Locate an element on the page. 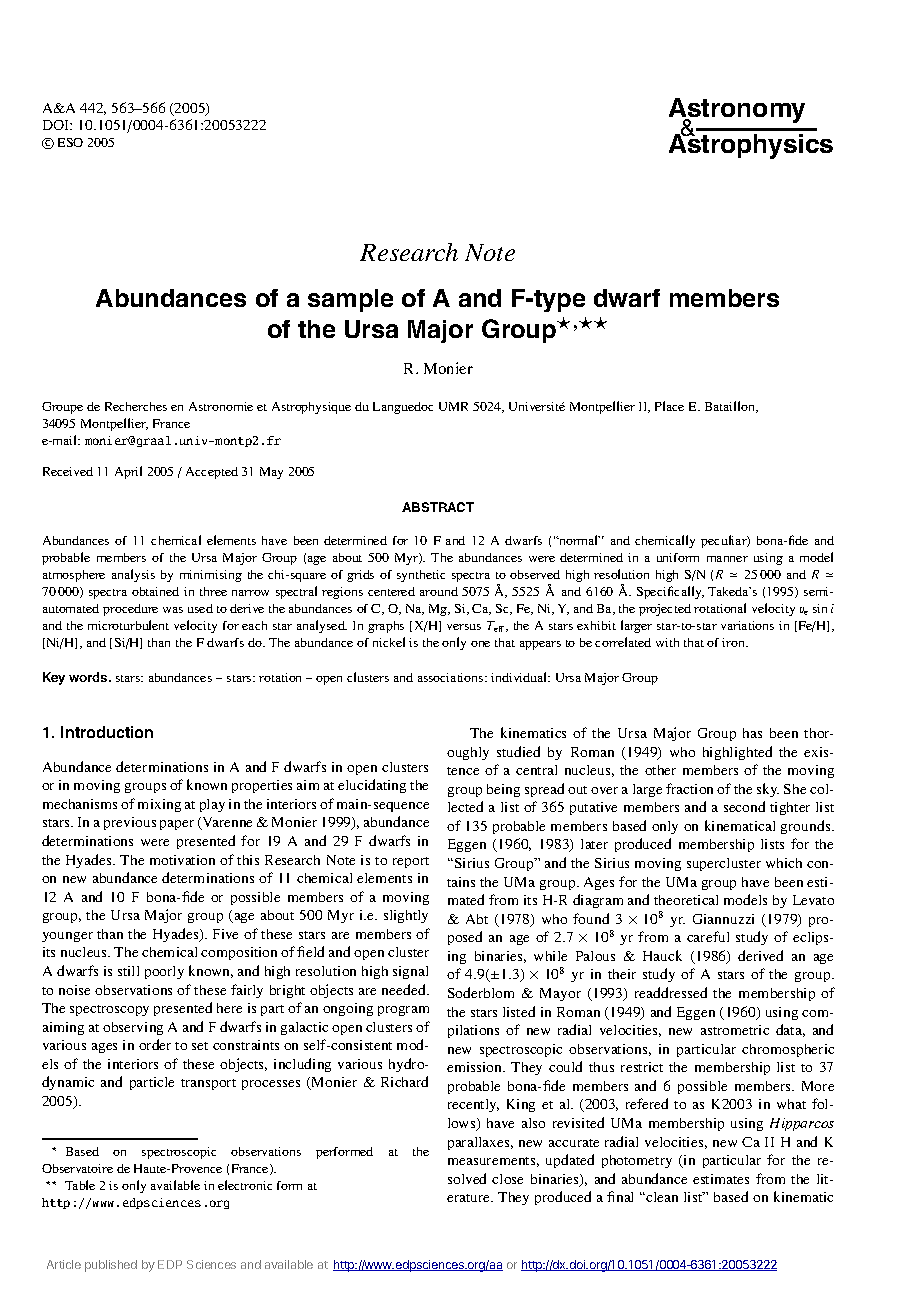 This image has height=1308, width=924. sample is located at coordinates (350, 300).
